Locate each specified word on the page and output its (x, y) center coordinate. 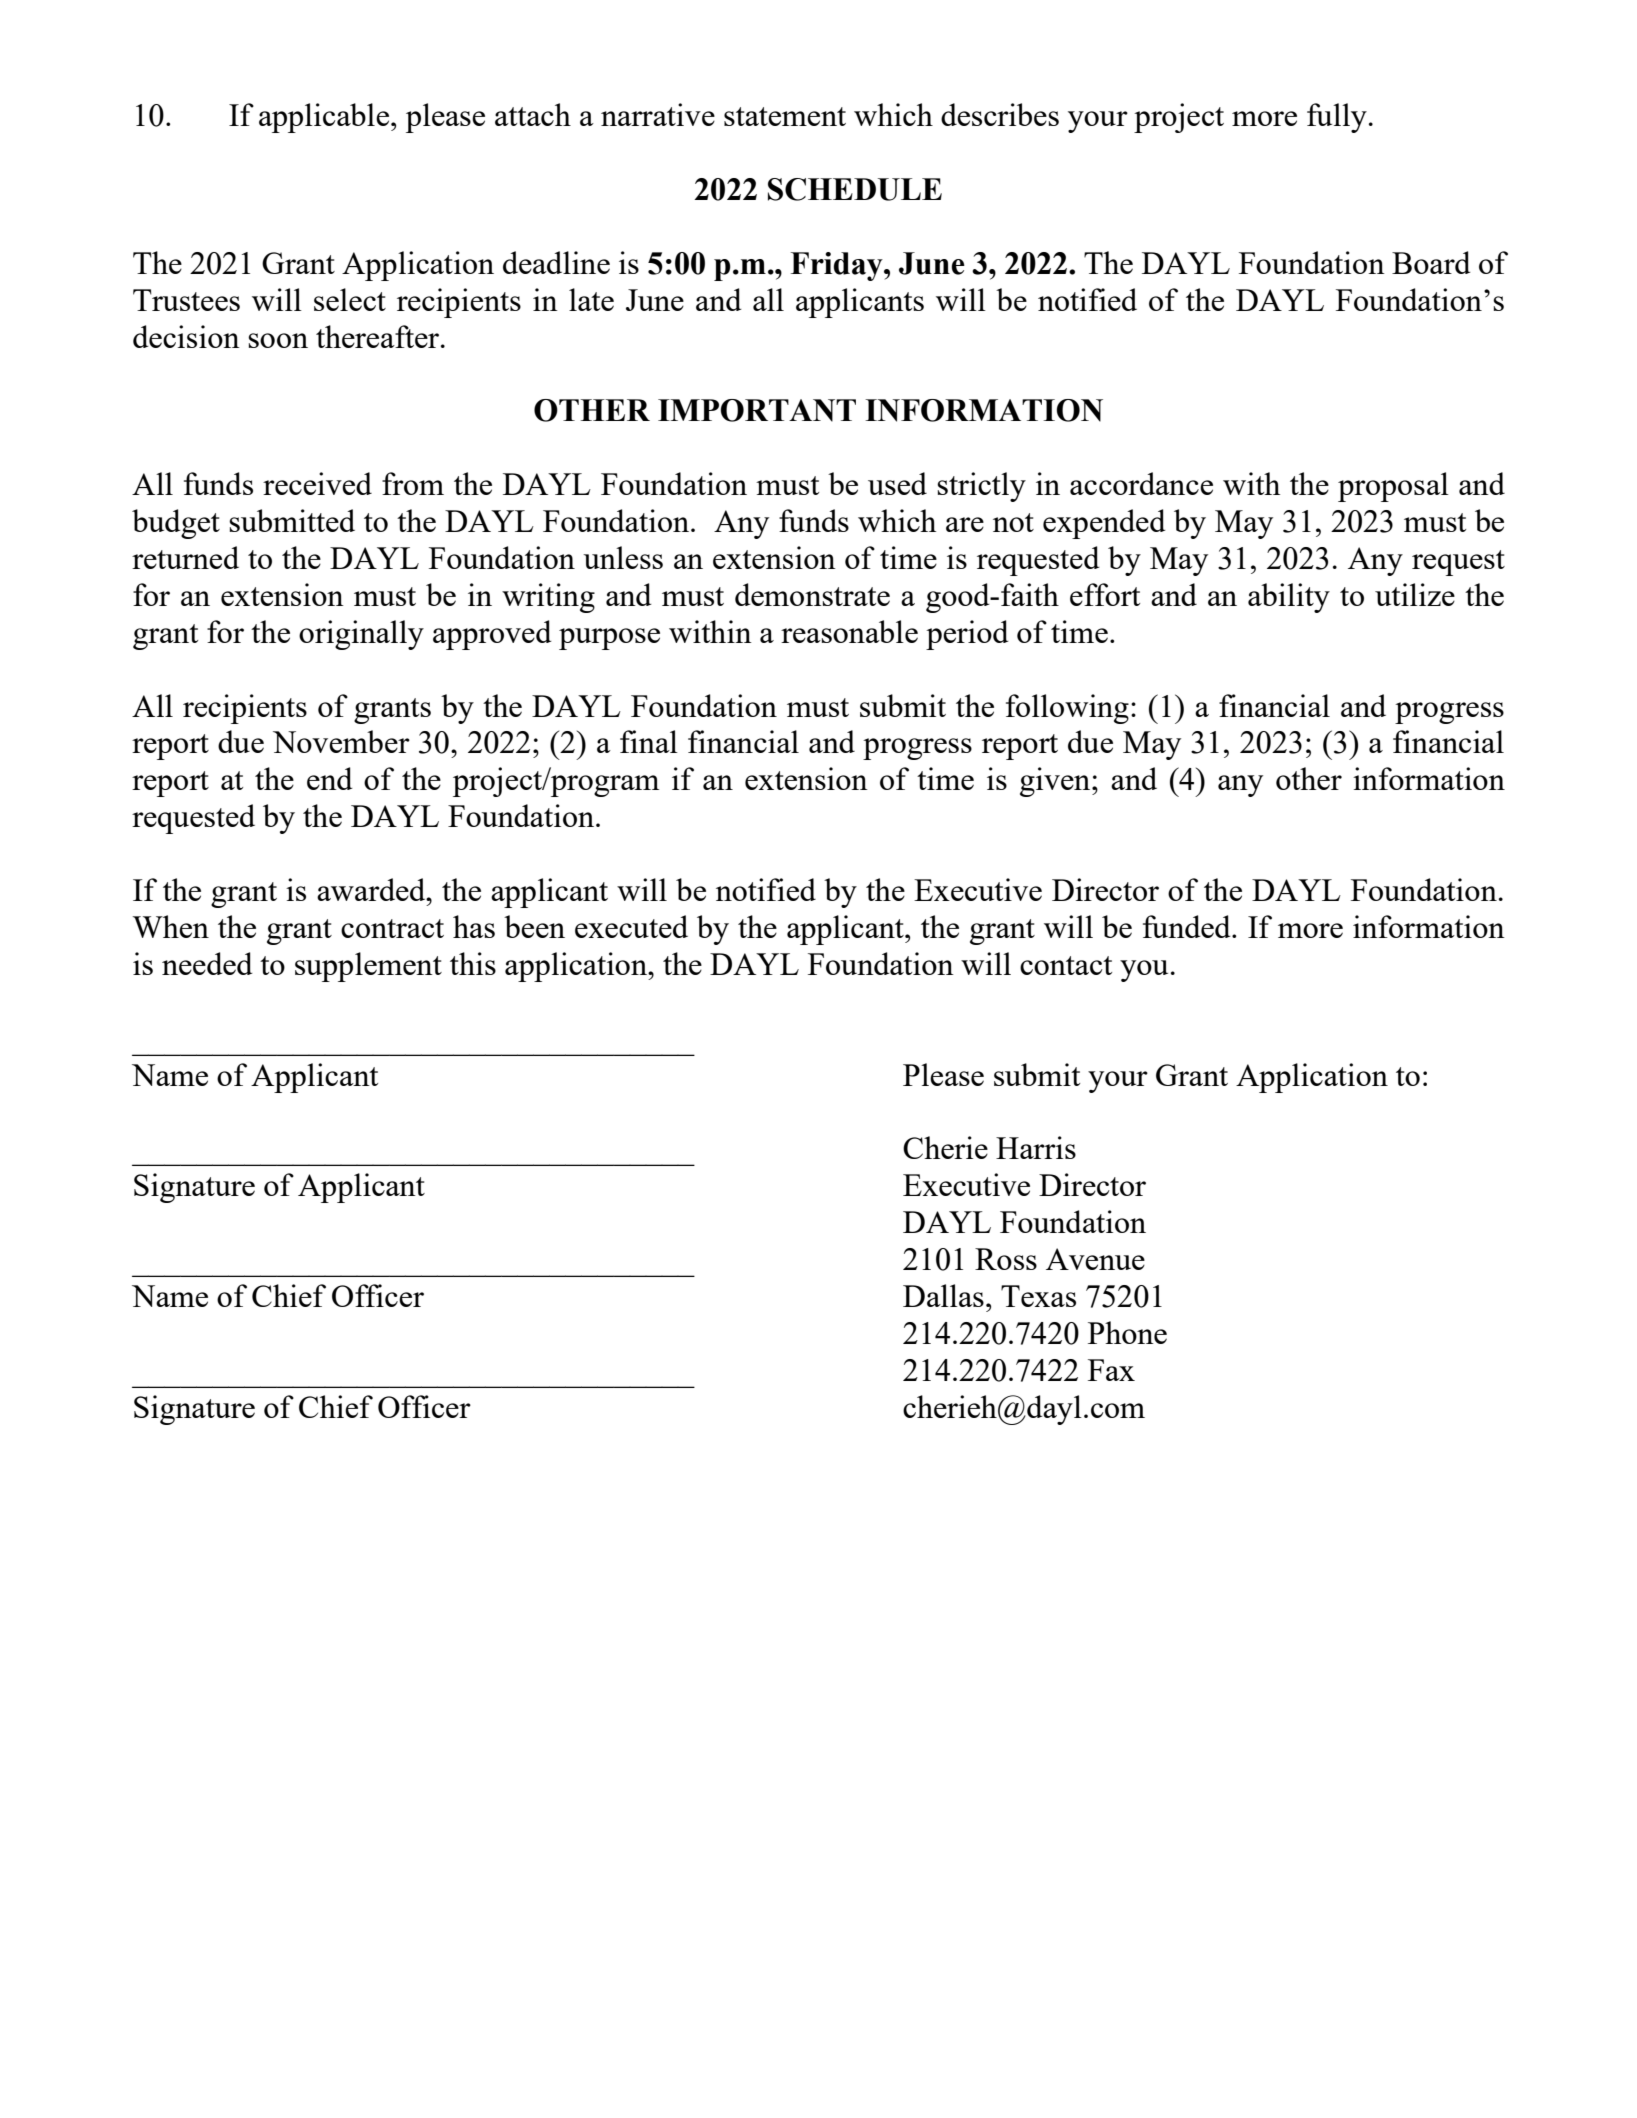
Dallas (943, 1295)
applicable (325, 118)
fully (1337, 118)
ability (1289, 598)
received (317, 483)
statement (785, 116)
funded (1188, 926)
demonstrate (812, 594)
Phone (1127, 1332)
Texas (1038, 1296)
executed (631, 926)
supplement (368, 967)
